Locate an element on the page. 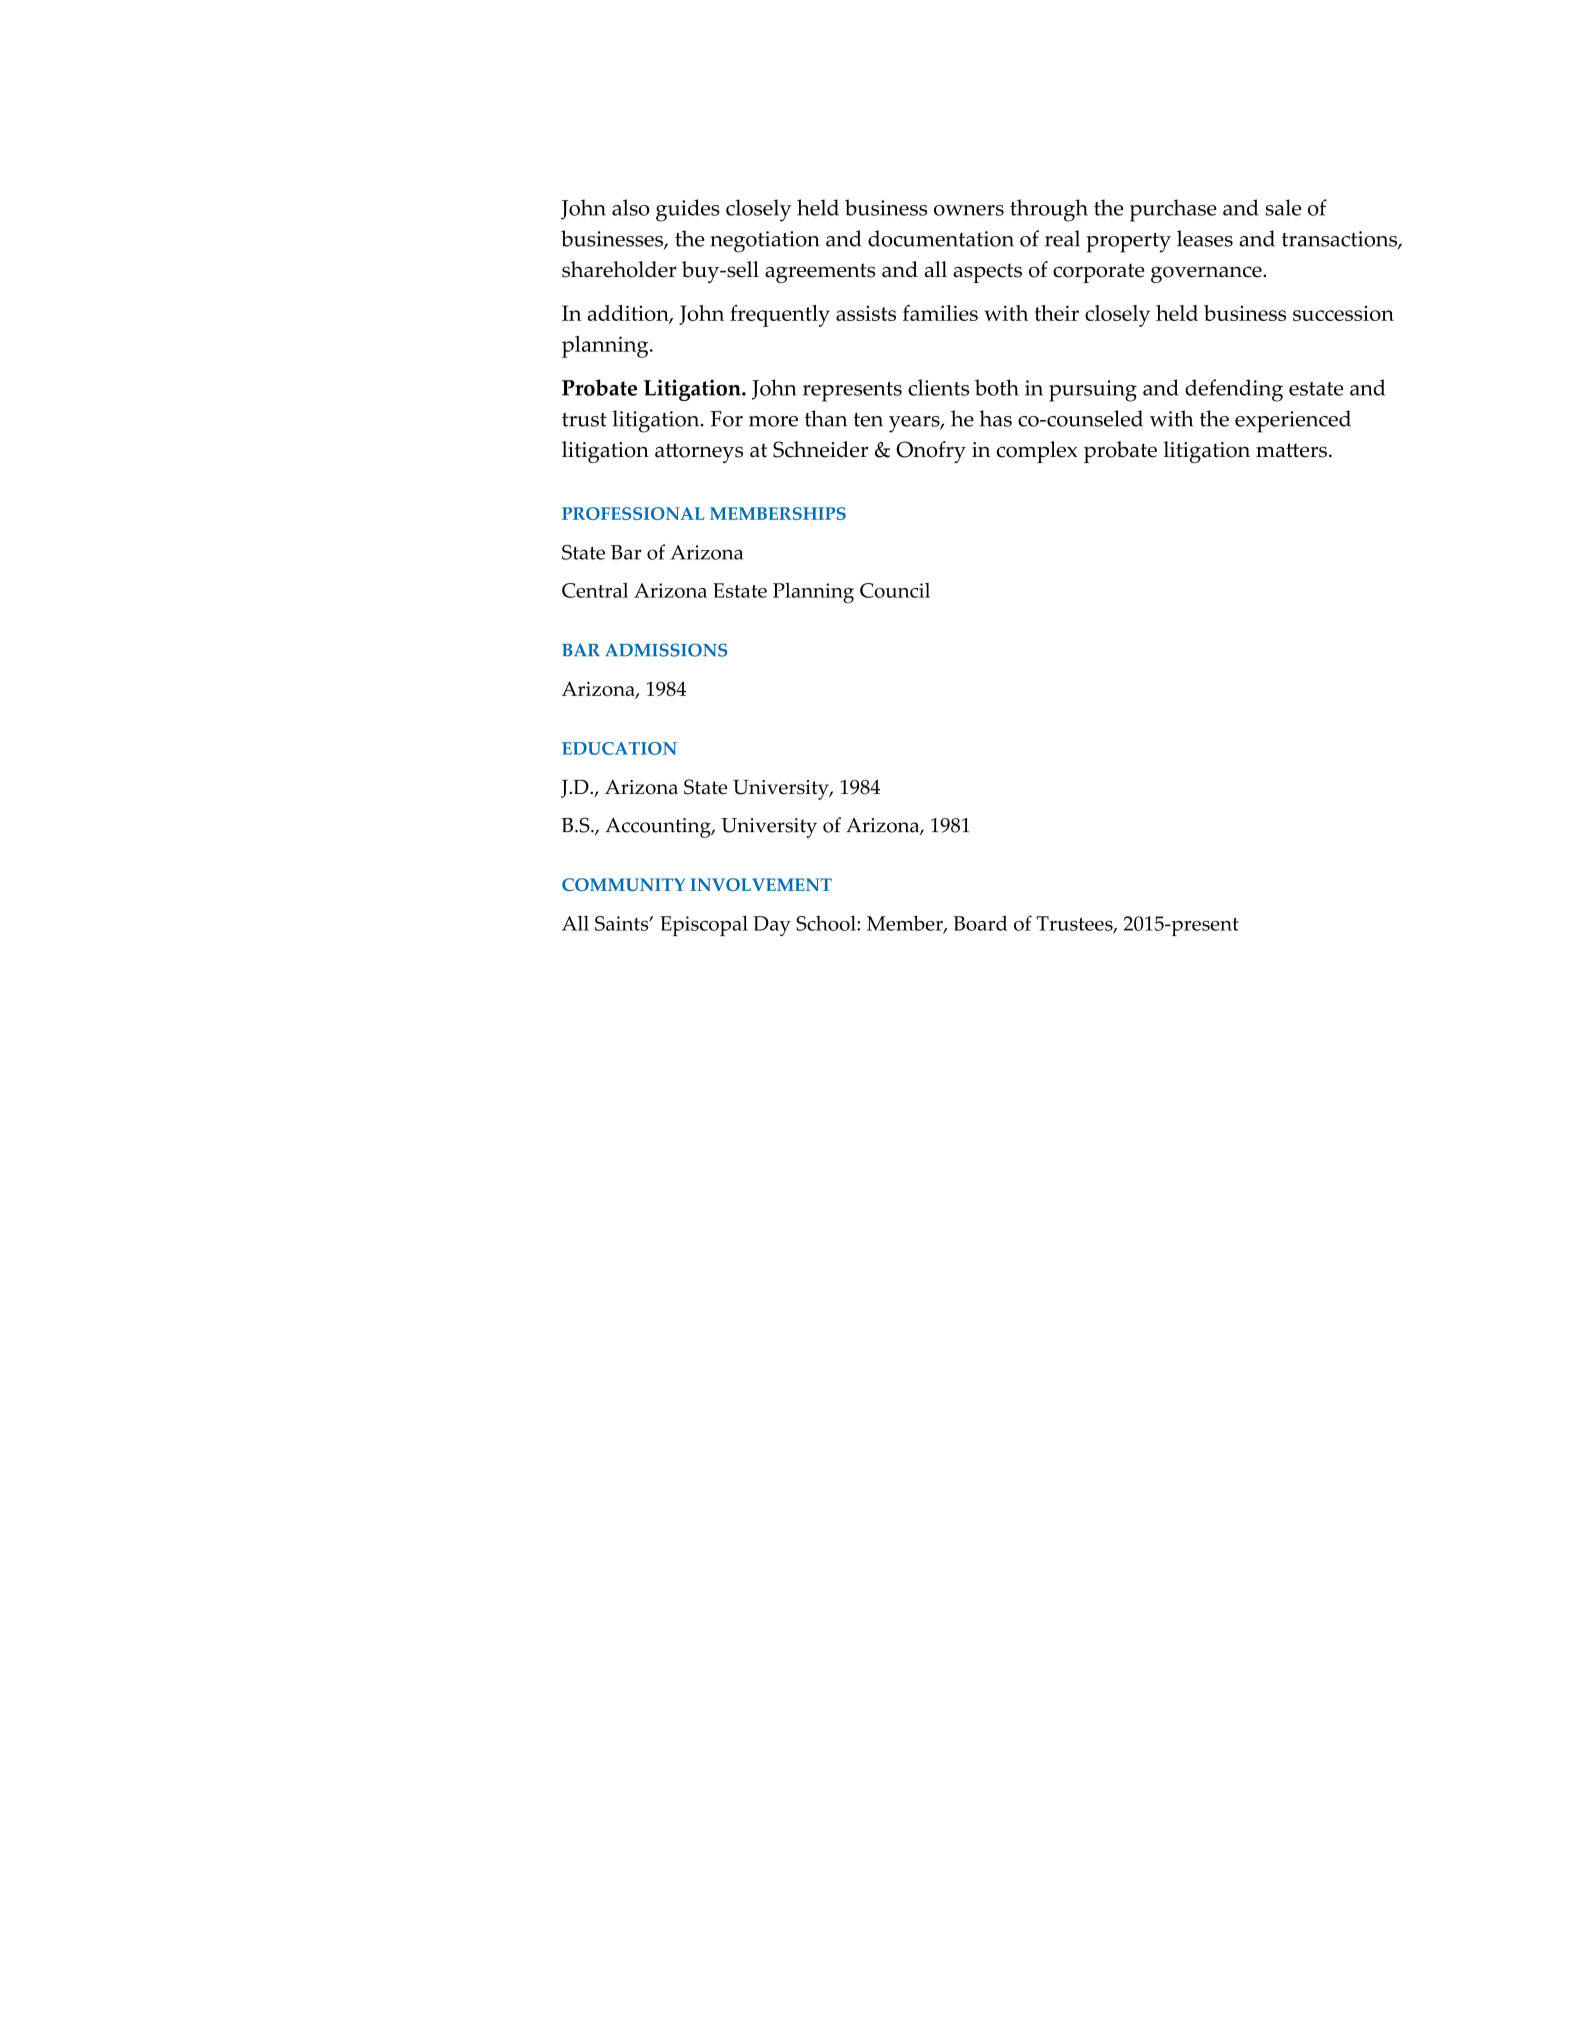 The width and height of the image is (1570, 2031). Board is located at coordinates (980, 923).
